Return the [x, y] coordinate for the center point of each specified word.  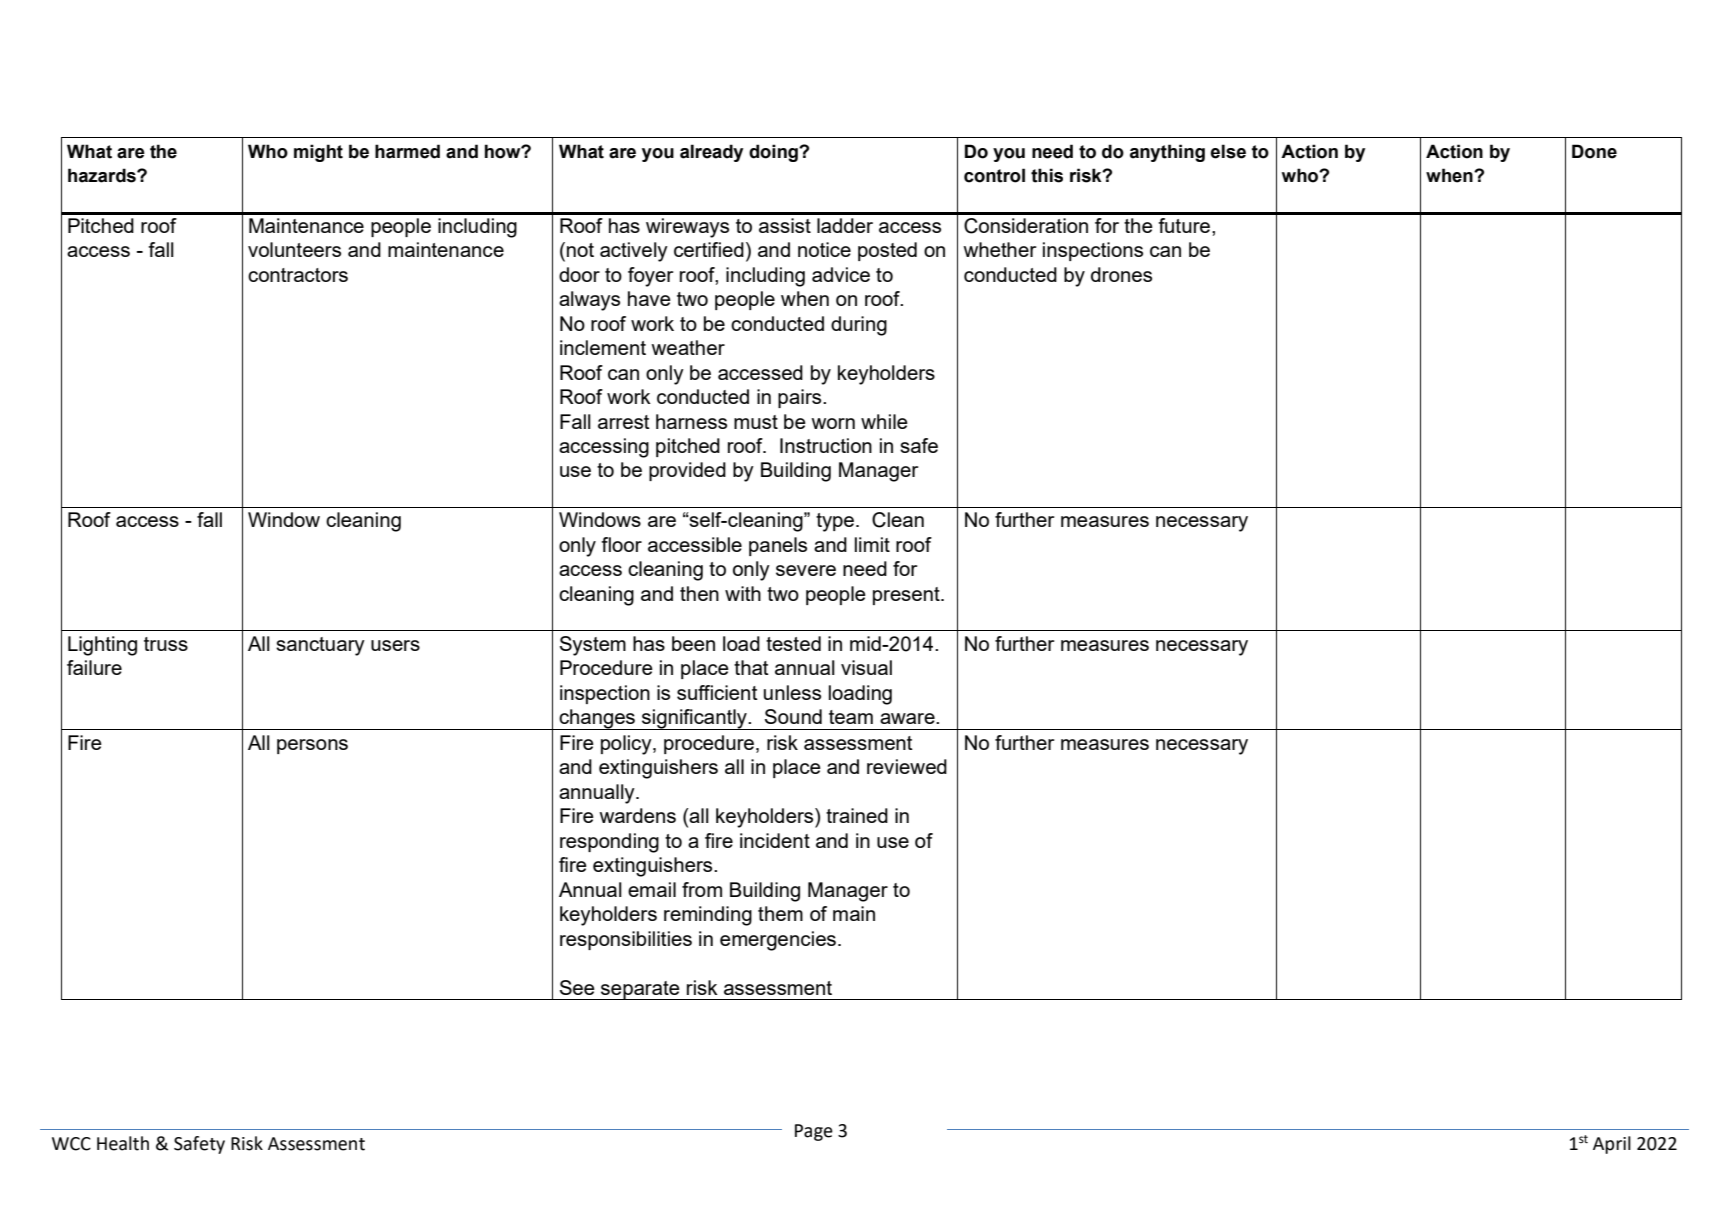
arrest [624, 422]
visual [866, 667]
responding [609, 843]
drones [1121, 274]
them [780, 913]
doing [774, 153]
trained [857, 815]
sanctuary [320, 646]
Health [123, 1143]
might [318, 153]
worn [833, 423]
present [907, 596]
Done [1594, 151]
